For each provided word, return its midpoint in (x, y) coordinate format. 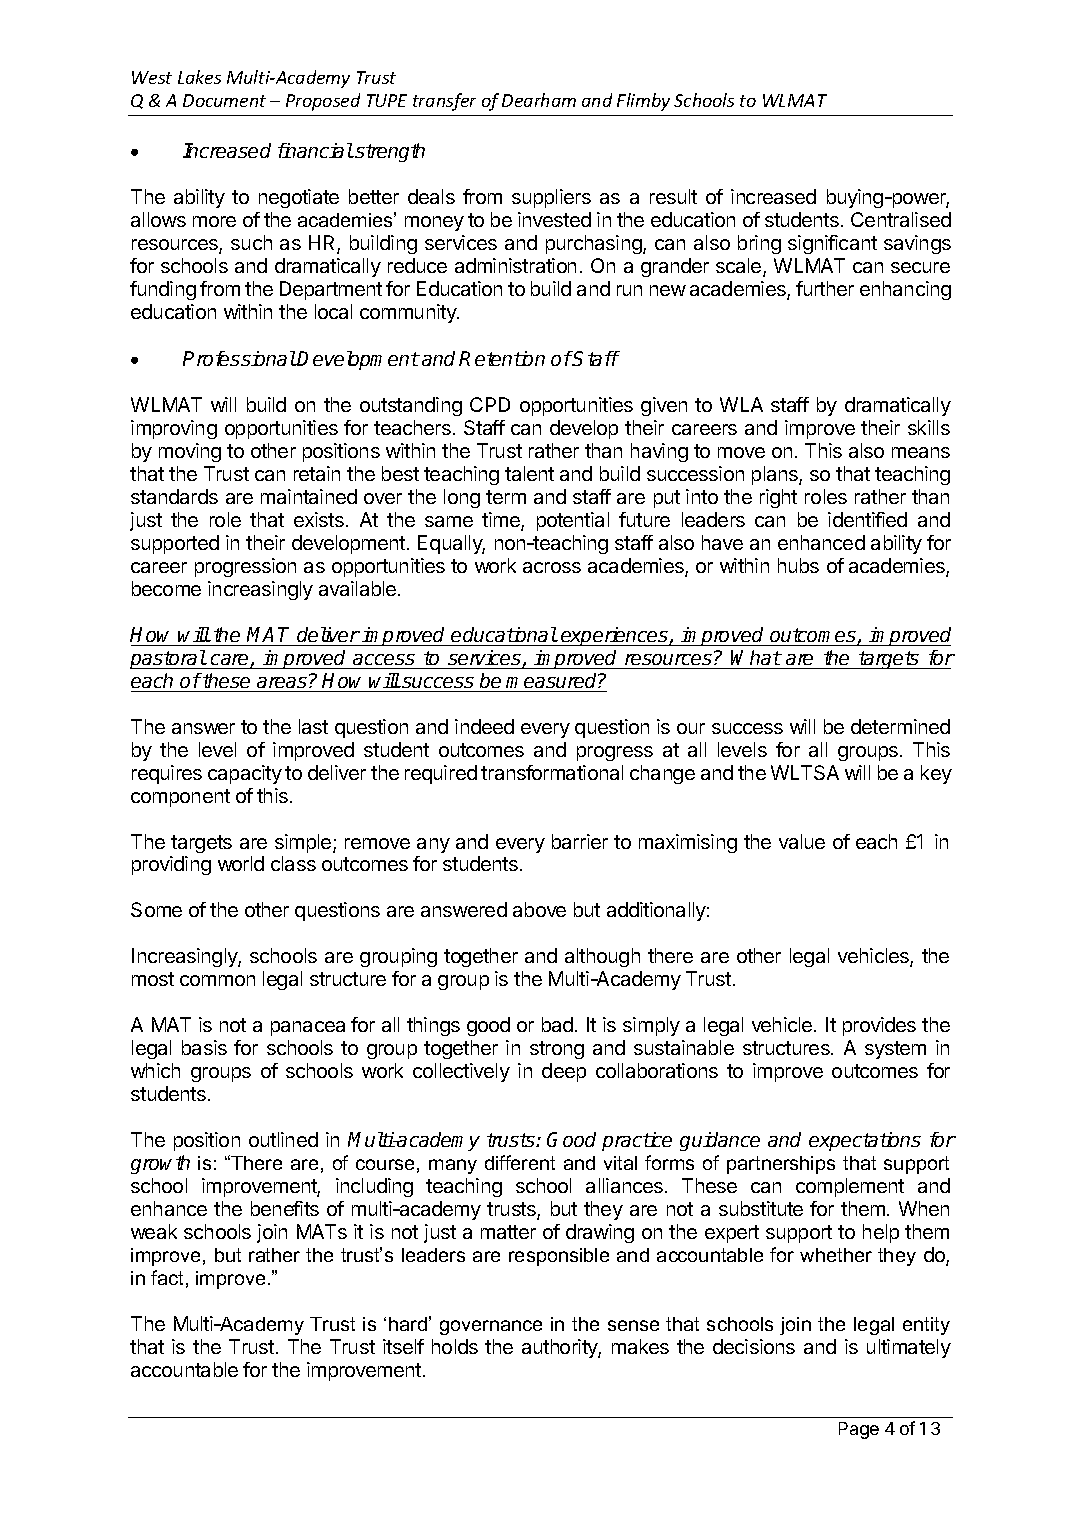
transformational (552, 772)
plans (776, 475)
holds (455, 1346)
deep (564, 1072)
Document (224, 100)
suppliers (551, 198)
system (895, 1050)
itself (403, 1346)
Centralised (901, 219)
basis (204, 1047)
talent (529, 473)
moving (190, 452)
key (936, 774)
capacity (245, 774)
